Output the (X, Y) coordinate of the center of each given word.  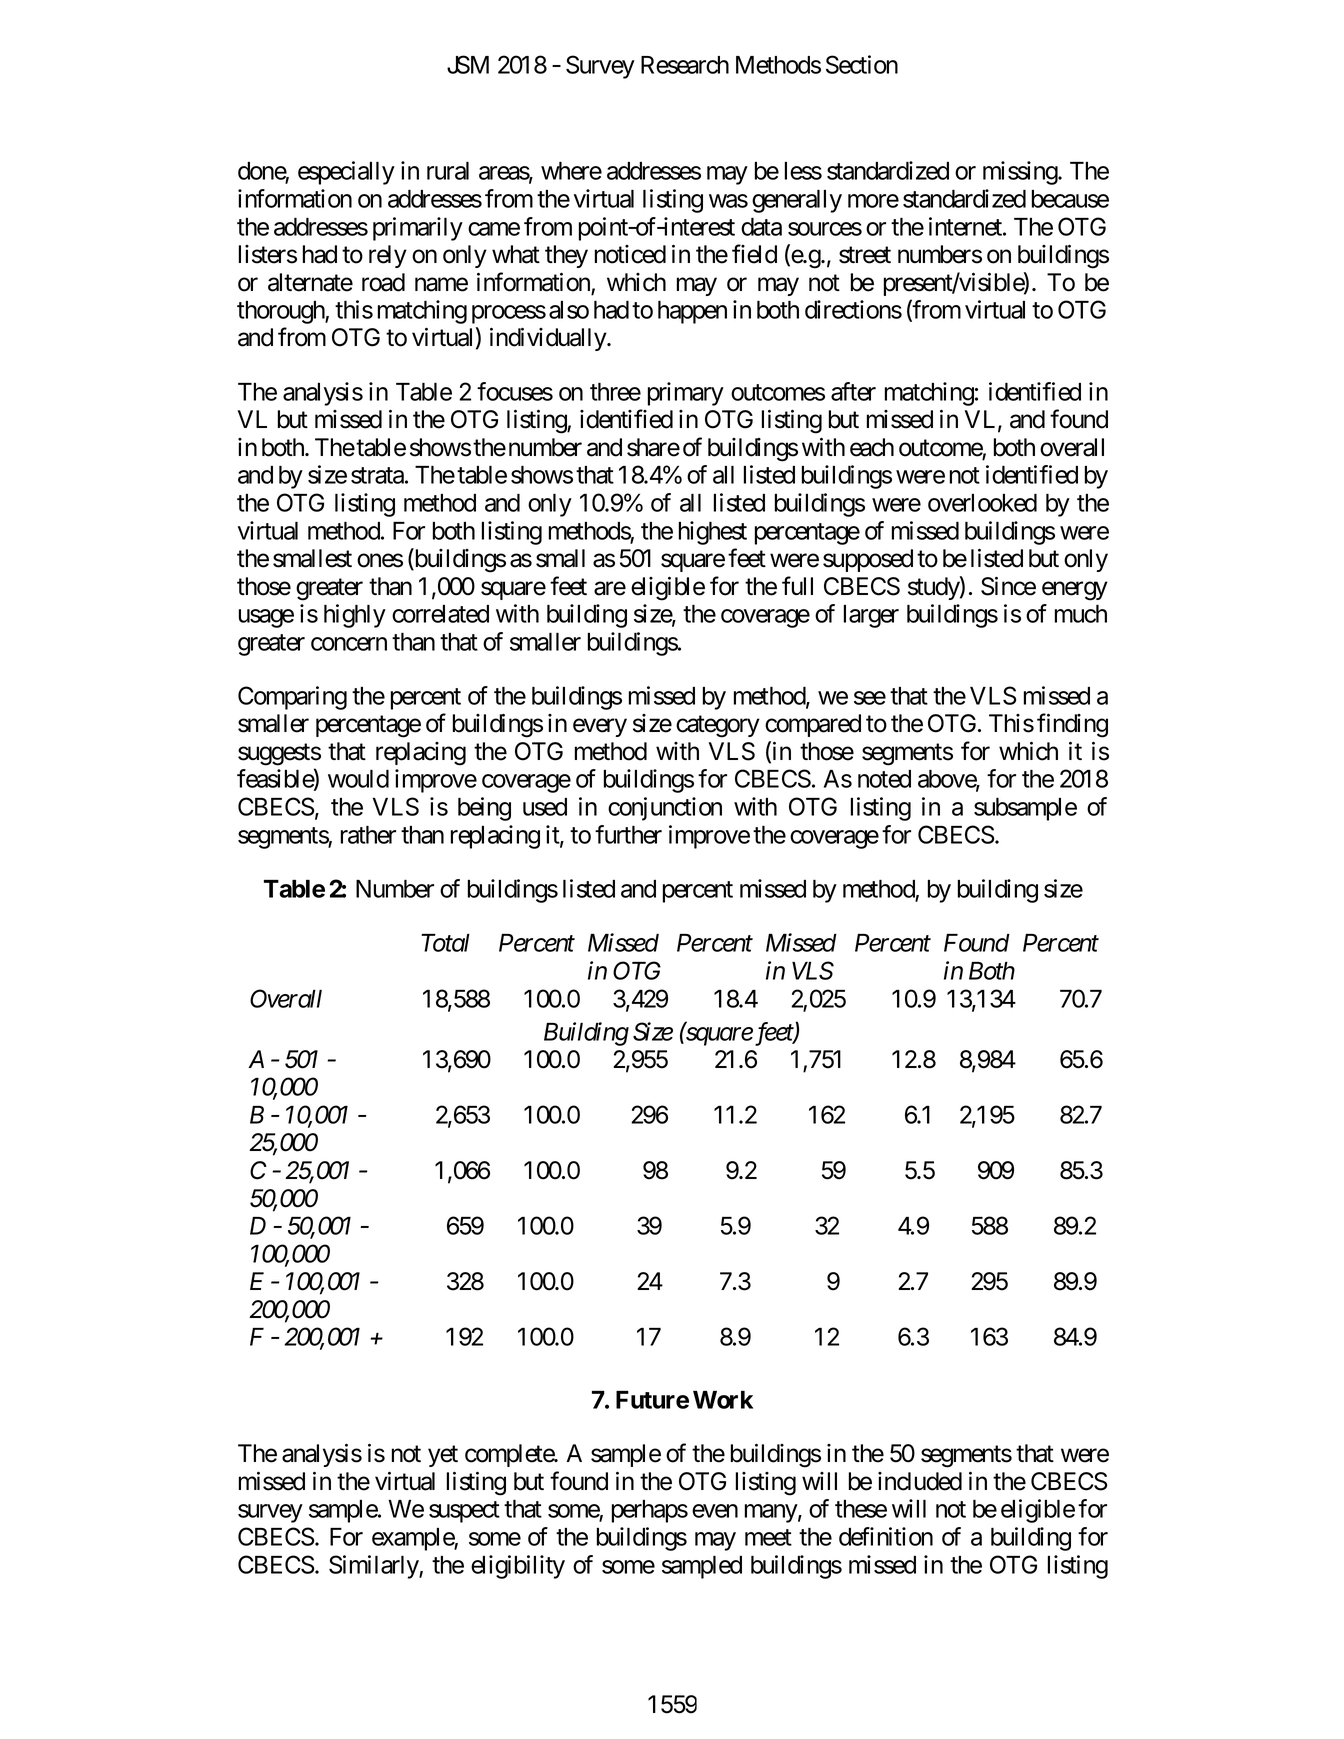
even (715, 1511)
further (628, 834)
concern (349, 644)
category (718, 727)
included (920, 1481)
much (1081, 614)
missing (1021, 173)
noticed (630, 254)
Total (445, 943)
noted (884, 779)
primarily (418, 229)
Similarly (374, 1567)
